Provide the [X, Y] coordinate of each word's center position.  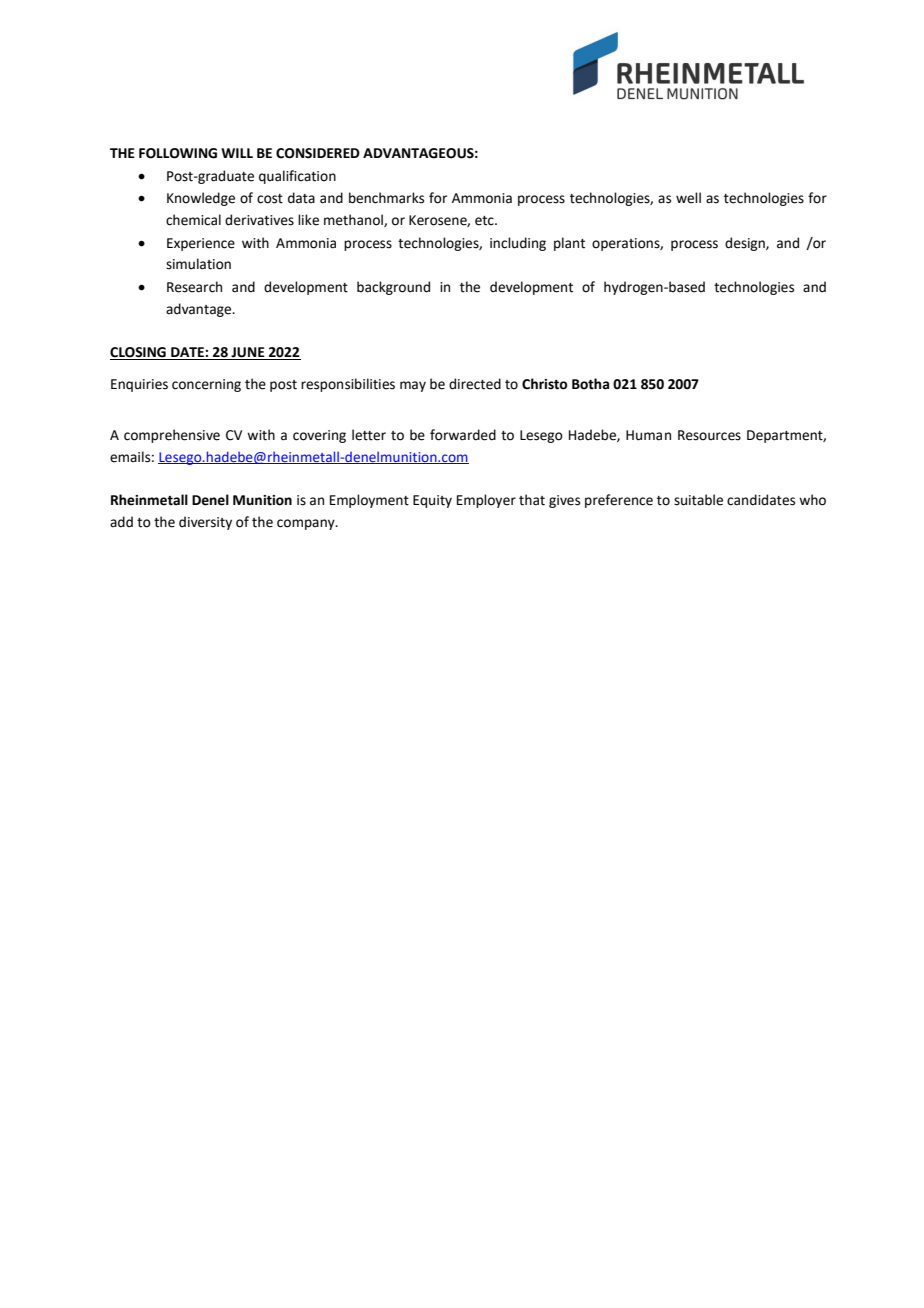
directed [475, 384]
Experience [201, 244]
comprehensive [172, 436]
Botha [590, 384]
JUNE [248, 353]
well [688, 198]
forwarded [463, 435]
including [518, 244]
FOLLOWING [178, 153]
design [746, 244]
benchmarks [386, 198]
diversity [205, 523]
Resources [709, 435]
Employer [486, 501]
